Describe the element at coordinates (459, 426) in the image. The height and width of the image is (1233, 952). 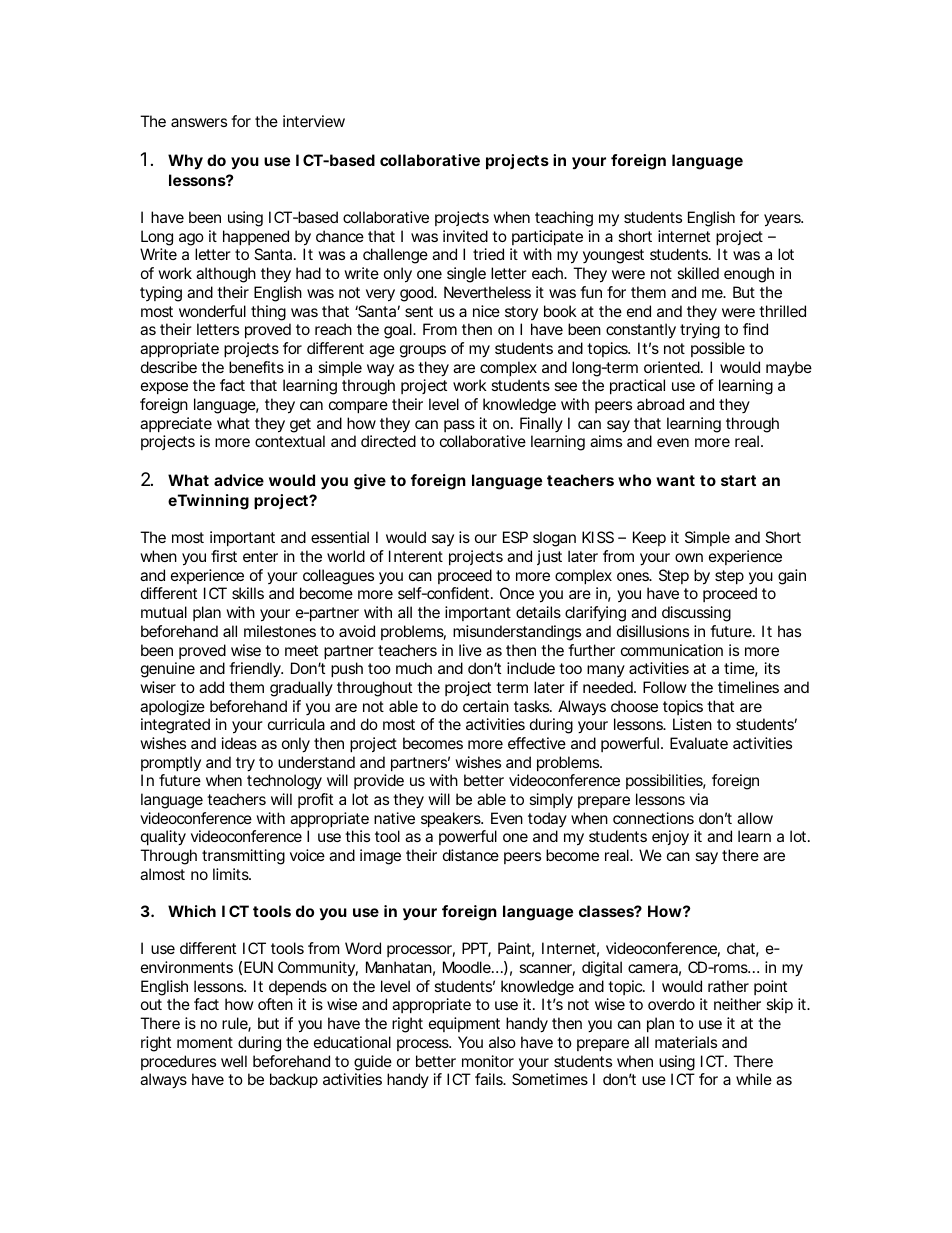
I see `pass` at that location.
